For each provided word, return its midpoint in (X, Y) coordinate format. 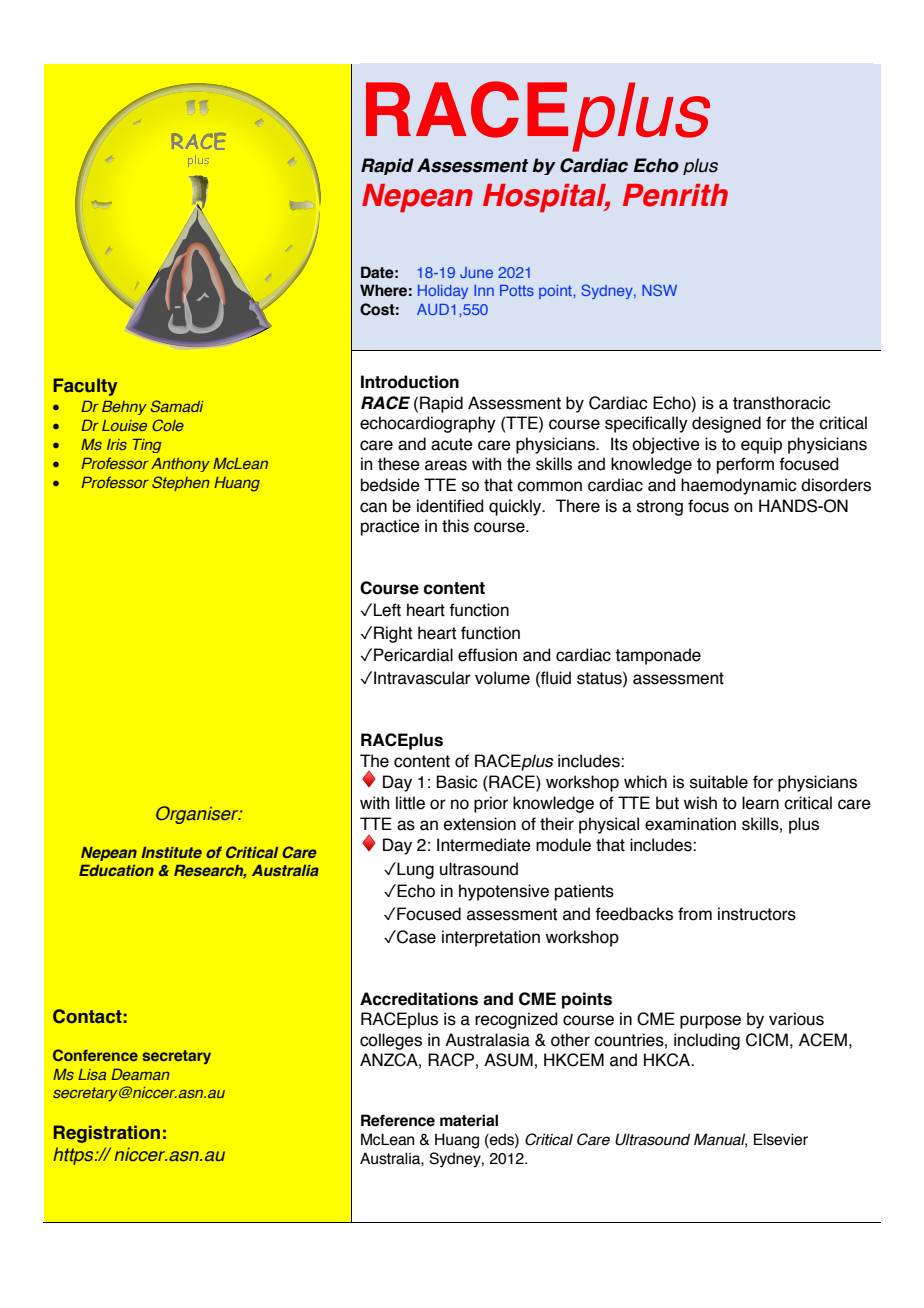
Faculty (85, 387)
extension (480, 824)
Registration (107, 1134)
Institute (171, 852)
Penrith (675, 195)
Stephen (181, 483)
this (455, 526)
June (476, 272)
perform (745, 465)
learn (760, 803)
